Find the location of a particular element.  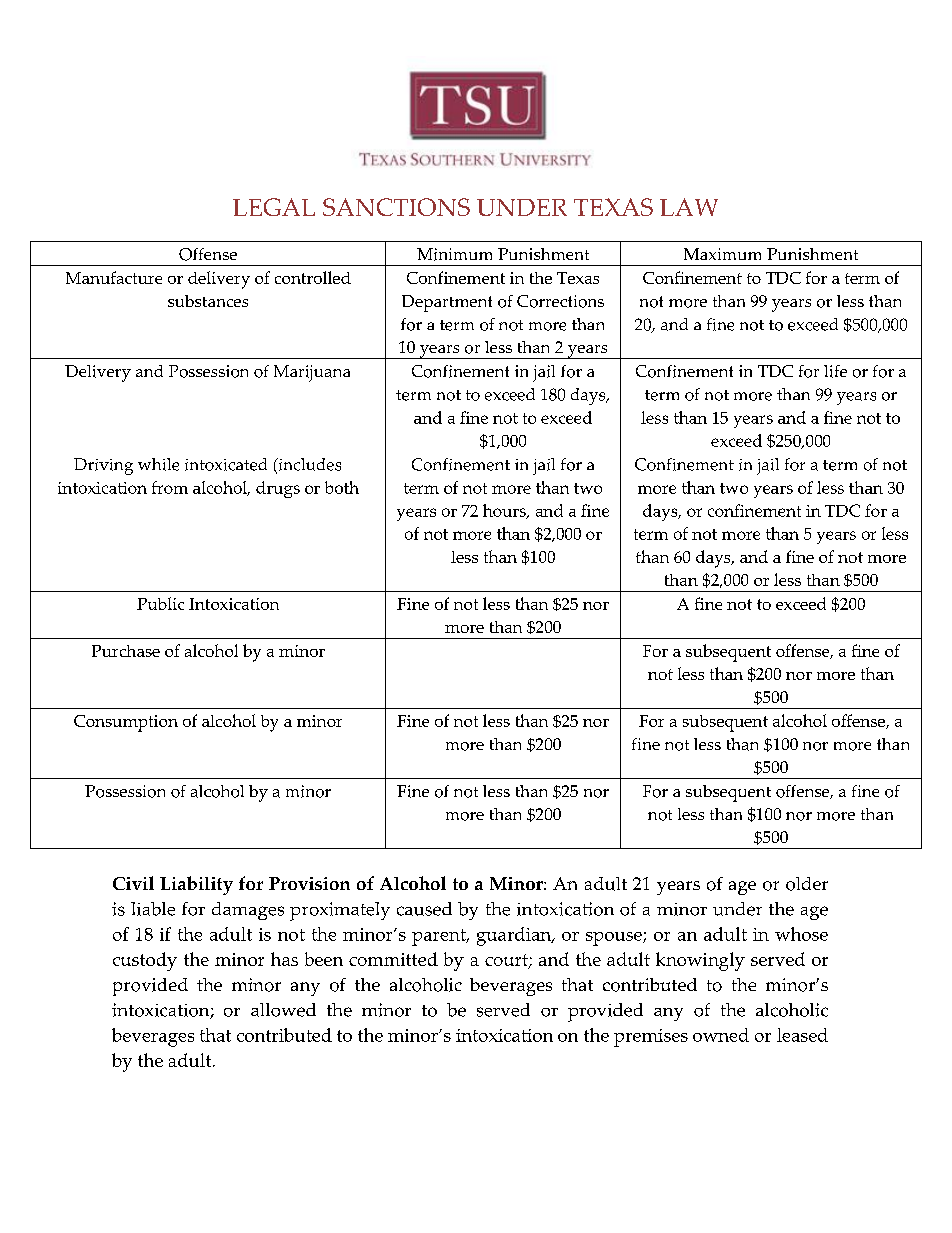

Public is located at coordinates (160, 603).
